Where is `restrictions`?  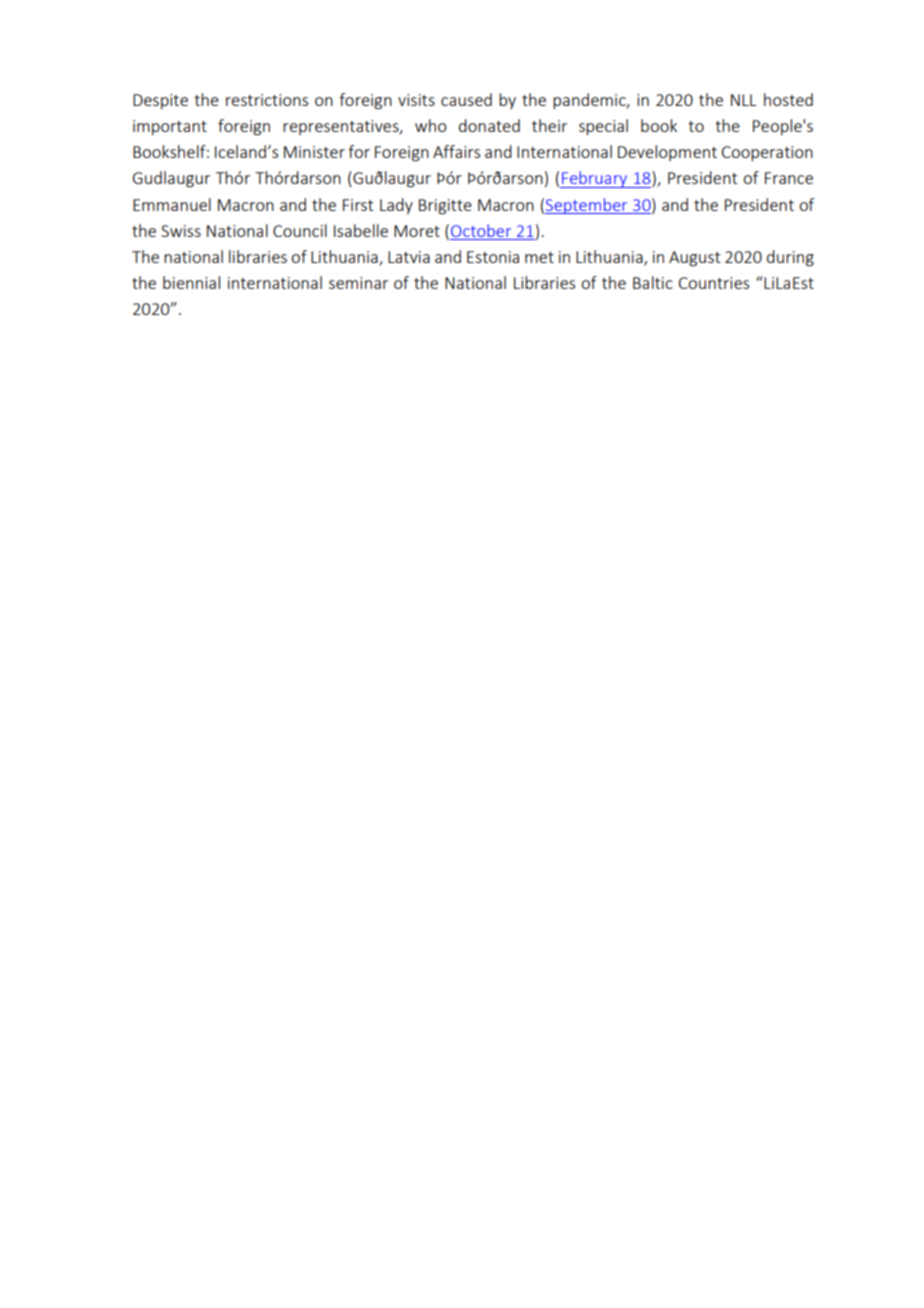
restrictions is located at coordinates (267, 100).
